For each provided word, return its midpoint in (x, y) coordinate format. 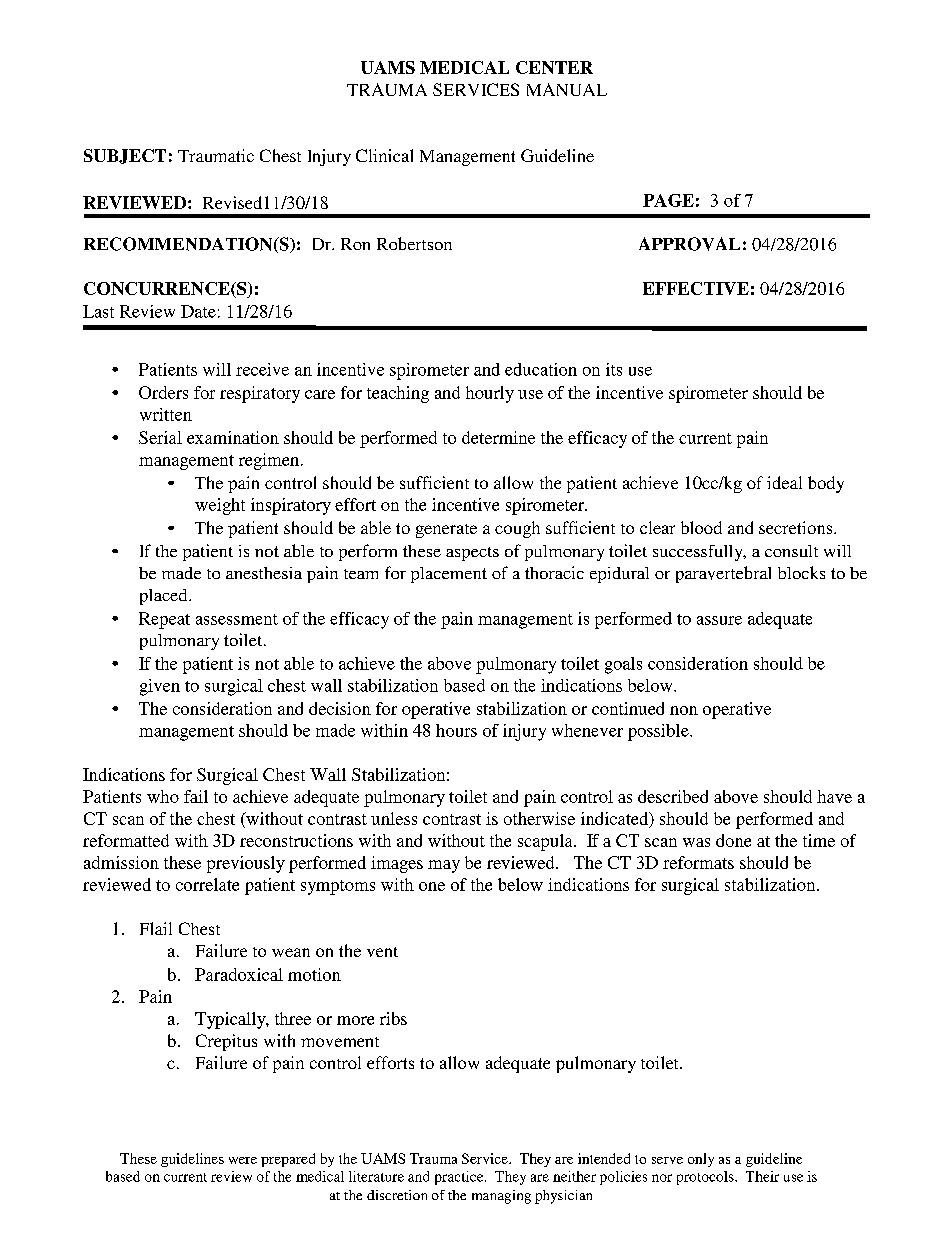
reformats (698, 862)
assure (719, 620)
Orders (163, 392)
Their (762, 1176)
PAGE (668, 200)
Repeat (164, 620)
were (243, 1160)
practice (460, 1178)
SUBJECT (125, 156)
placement (449, 575)
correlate (207, 884)
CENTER (554, 67)
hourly (490, 394)
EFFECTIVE (696, 288)
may (444, 866)
